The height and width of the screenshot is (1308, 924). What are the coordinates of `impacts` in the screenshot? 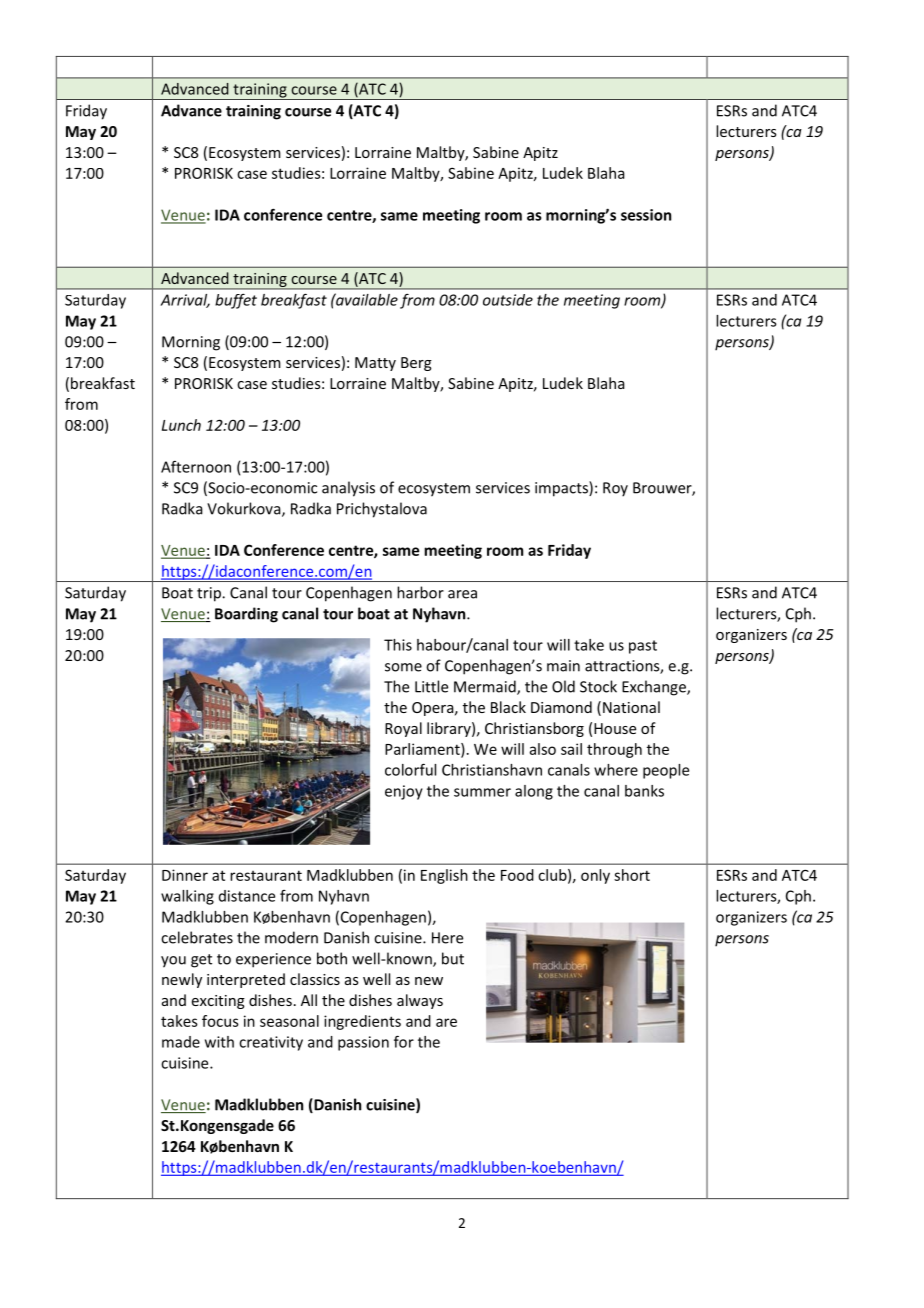 It's located at (562, 489).
